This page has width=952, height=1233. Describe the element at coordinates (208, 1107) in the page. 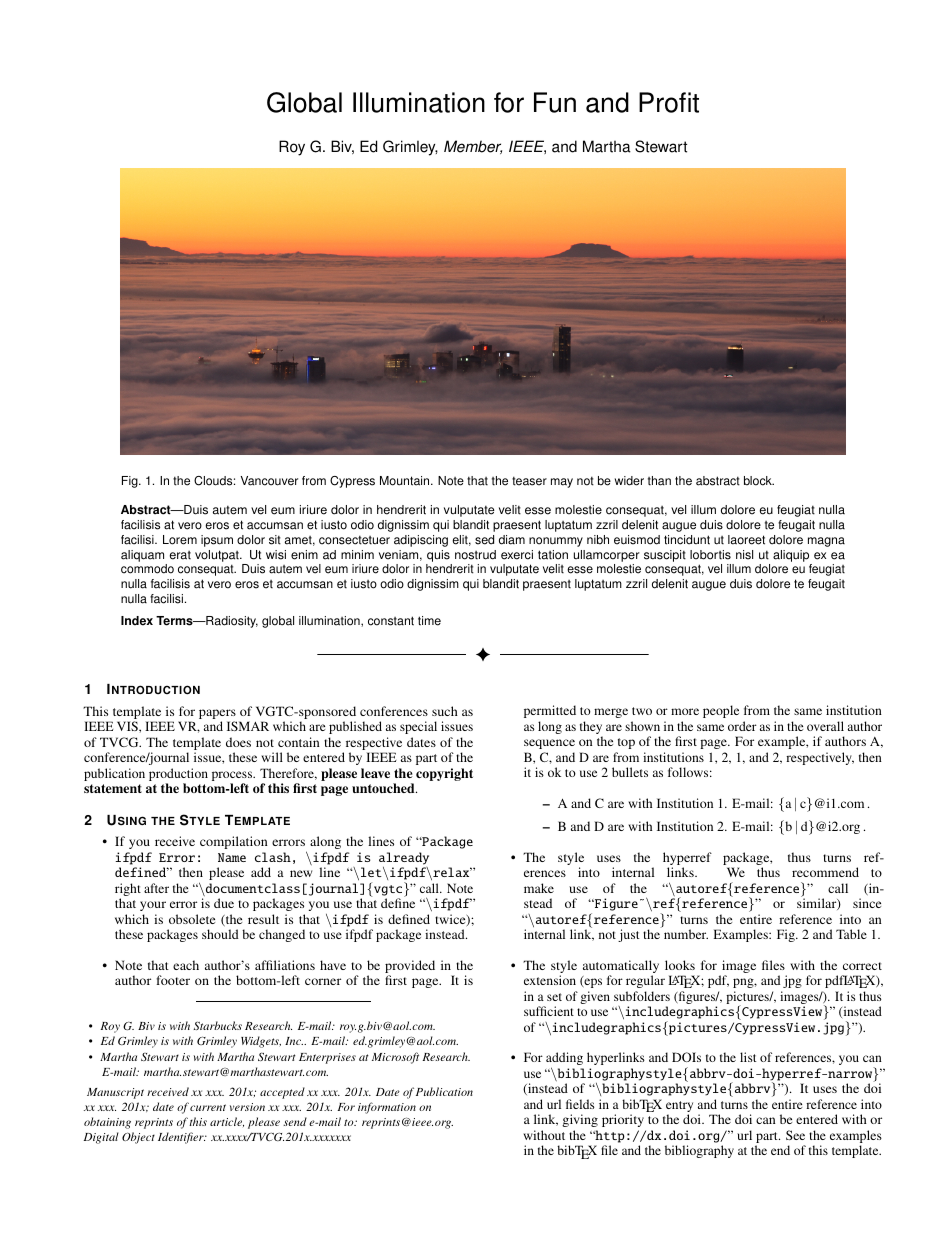

I see `current` at that location.
